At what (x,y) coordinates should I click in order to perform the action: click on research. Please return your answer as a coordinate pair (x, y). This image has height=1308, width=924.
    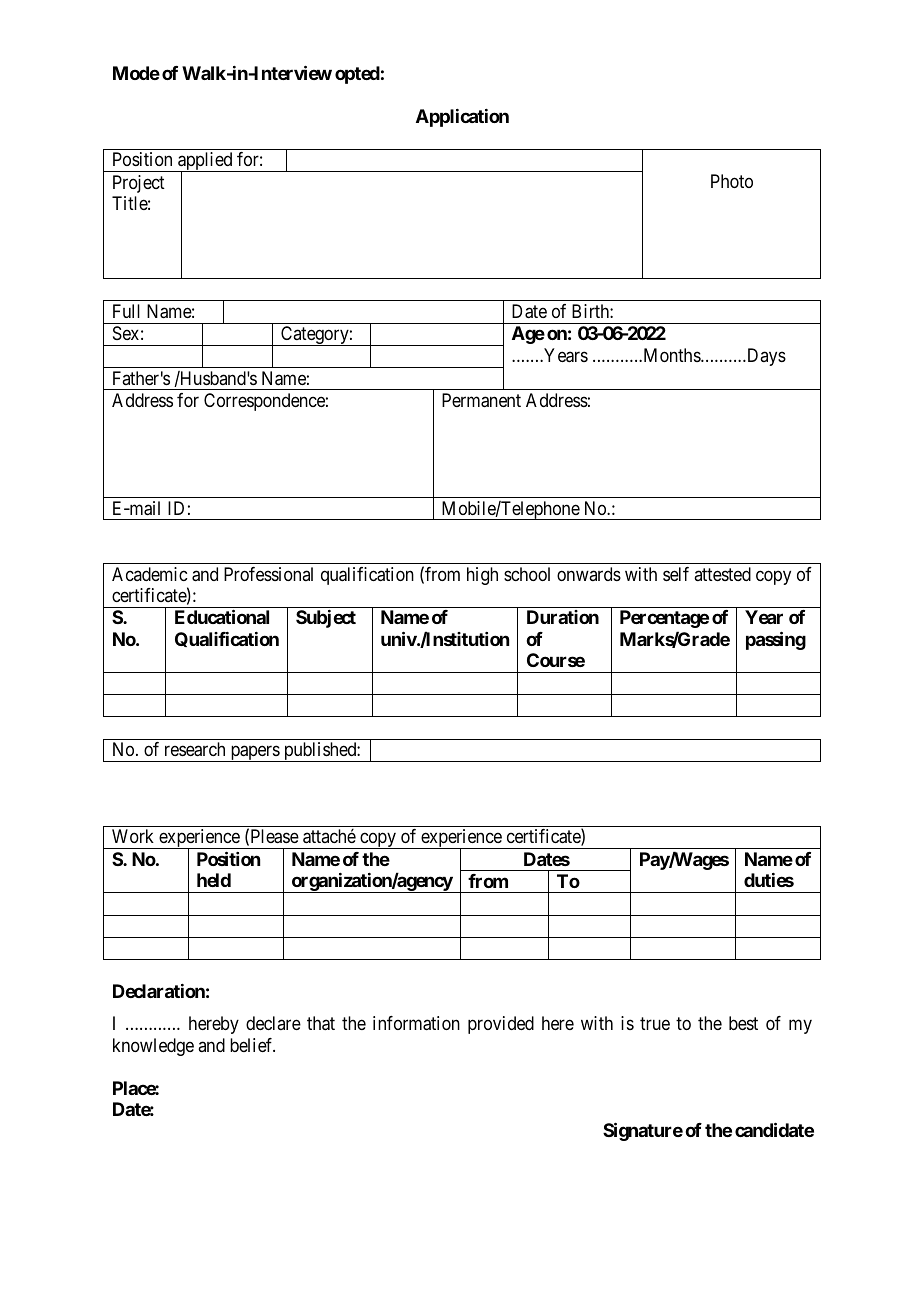
    Looking at the image, I should click on (195, 749).
